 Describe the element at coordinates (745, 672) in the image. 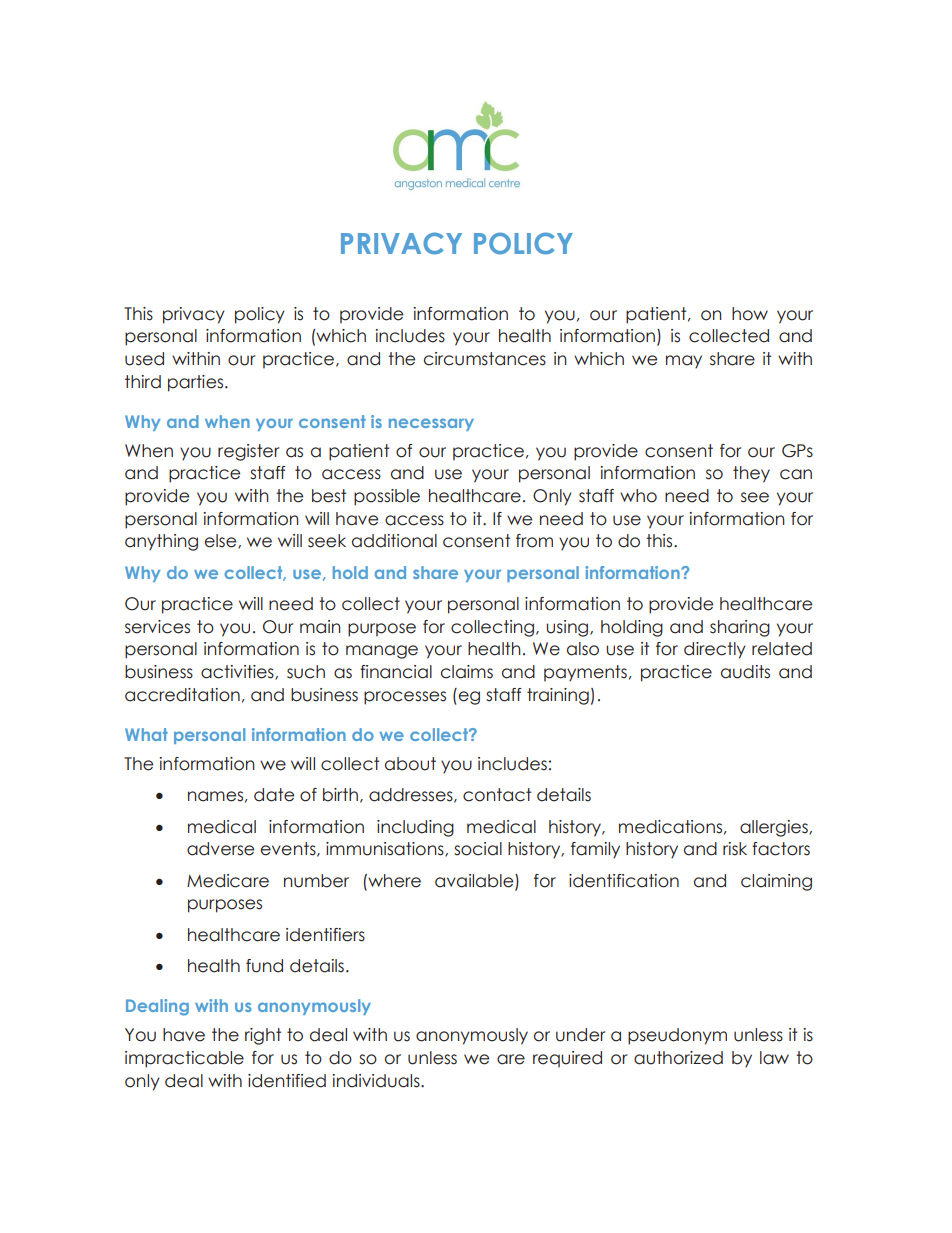

I see `audits` at that location.
